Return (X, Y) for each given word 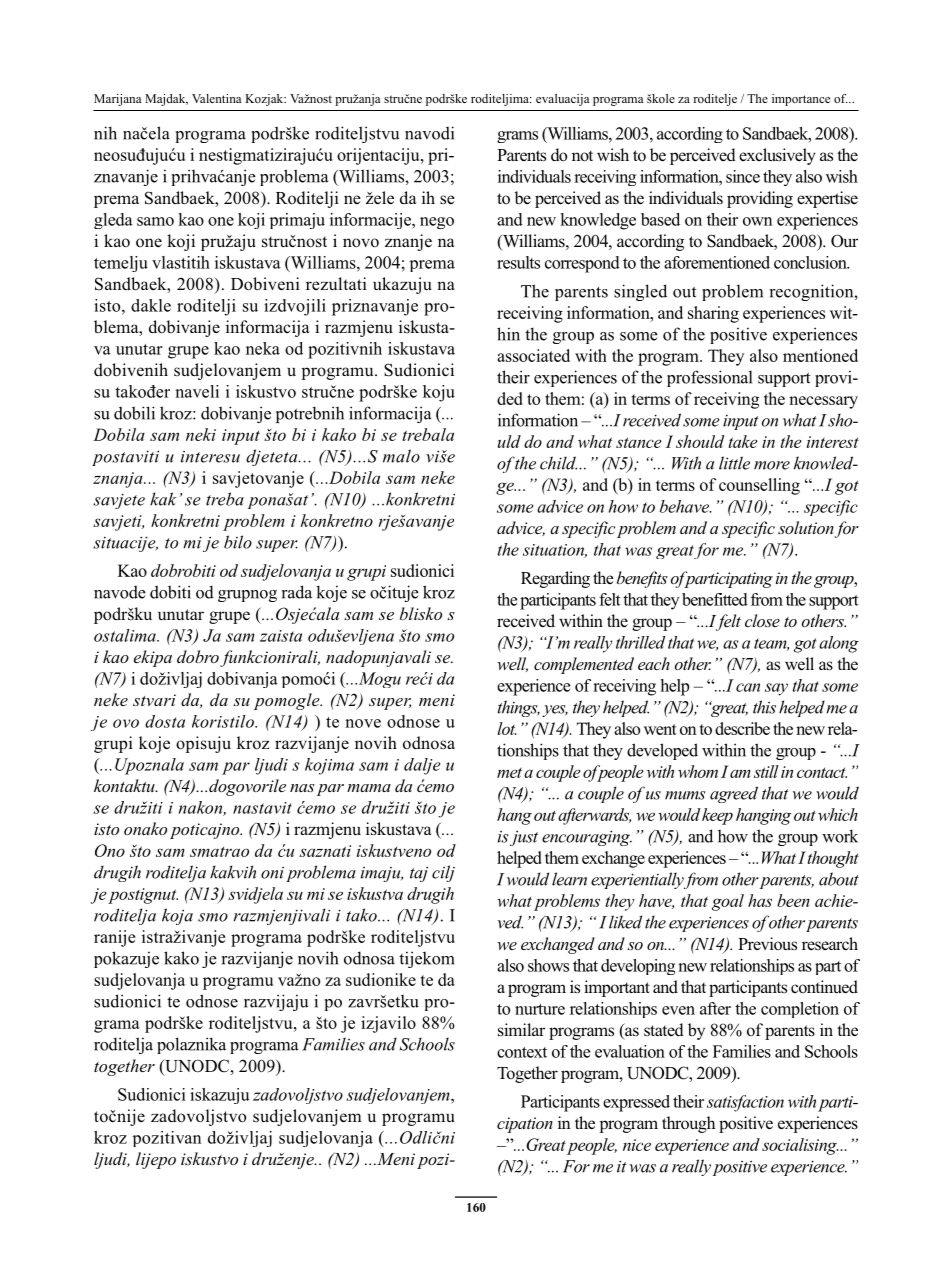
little (734, 463)
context (522, 1052)
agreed (734, 794)
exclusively (777, 156)
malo (401, 456)
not (582, 156)
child (558, 463)
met (509, 772)
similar (521, 1030)
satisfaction (745, 1103)
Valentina (217, 98)
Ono (110, 850)
